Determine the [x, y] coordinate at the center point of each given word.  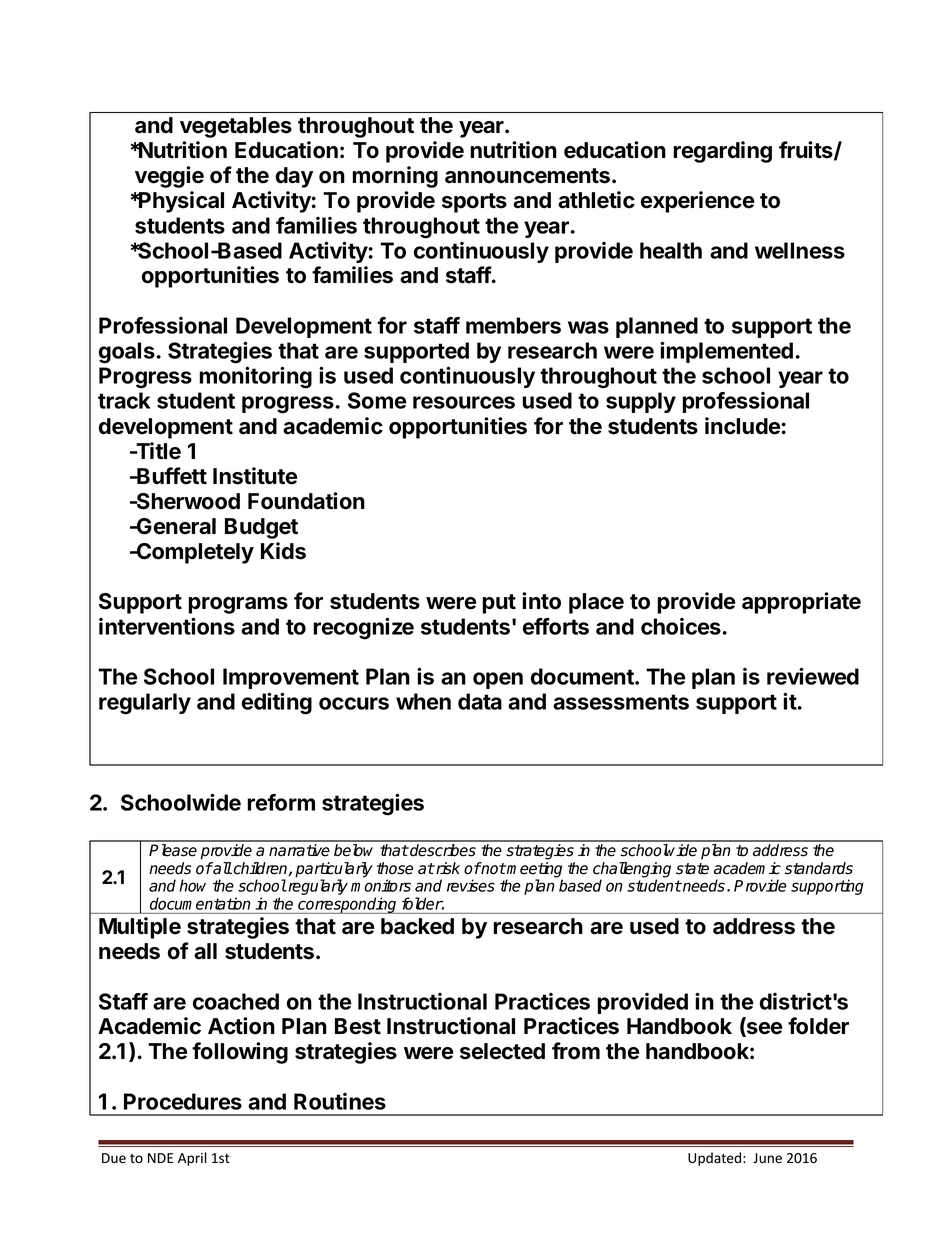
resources [464, 402]
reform [281, 802]
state [692, 869]
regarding [723, 152]
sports [474, 203]
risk [447, 868]
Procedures [183, 1101]
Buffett [171, 476]
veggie [169, 177]
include [743, 426]
